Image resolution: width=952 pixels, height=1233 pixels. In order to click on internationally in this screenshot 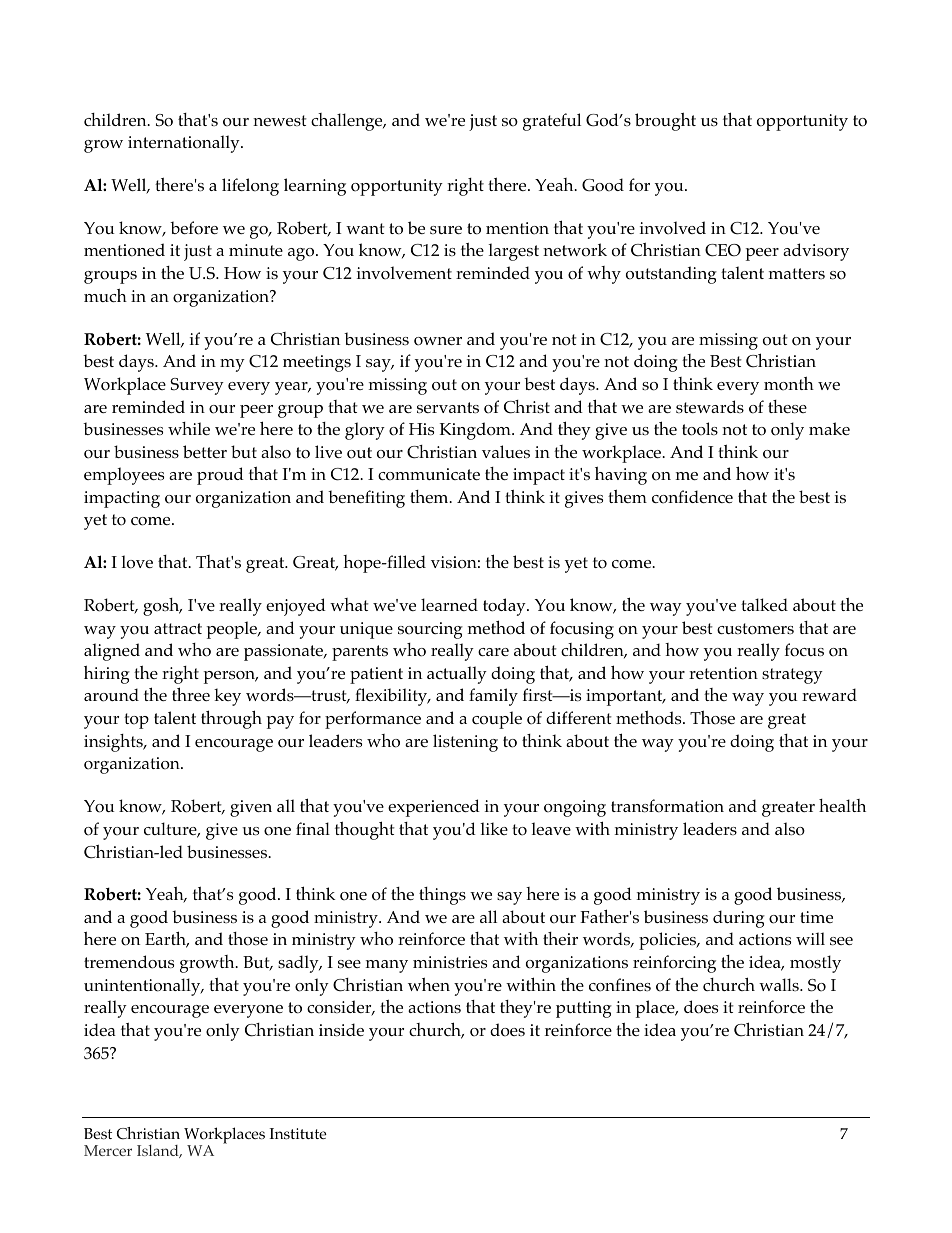, I will do `click(185, 144)`.
